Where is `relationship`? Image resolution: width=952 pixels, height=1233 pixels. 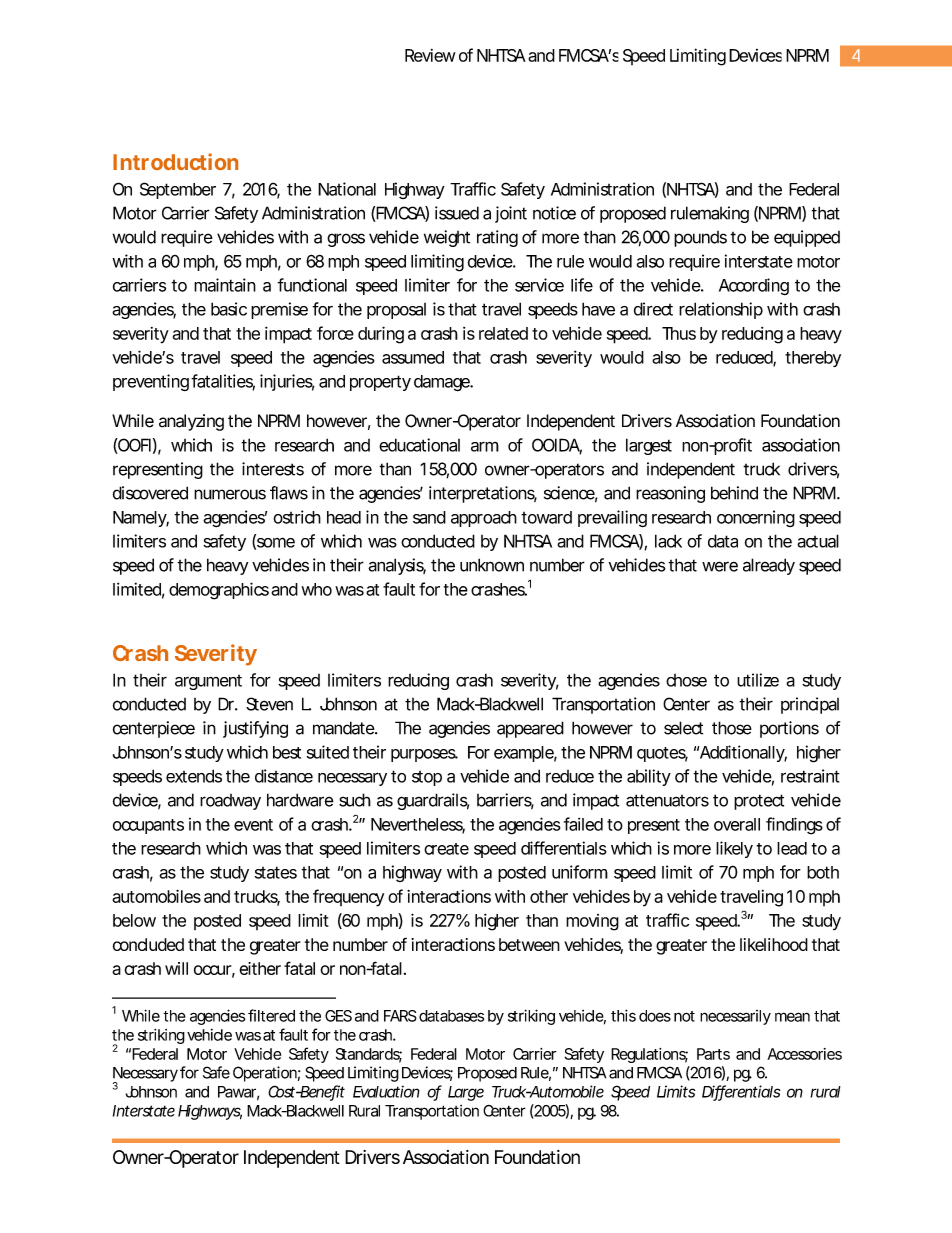
relationship is located at coordinates (721, 310).
